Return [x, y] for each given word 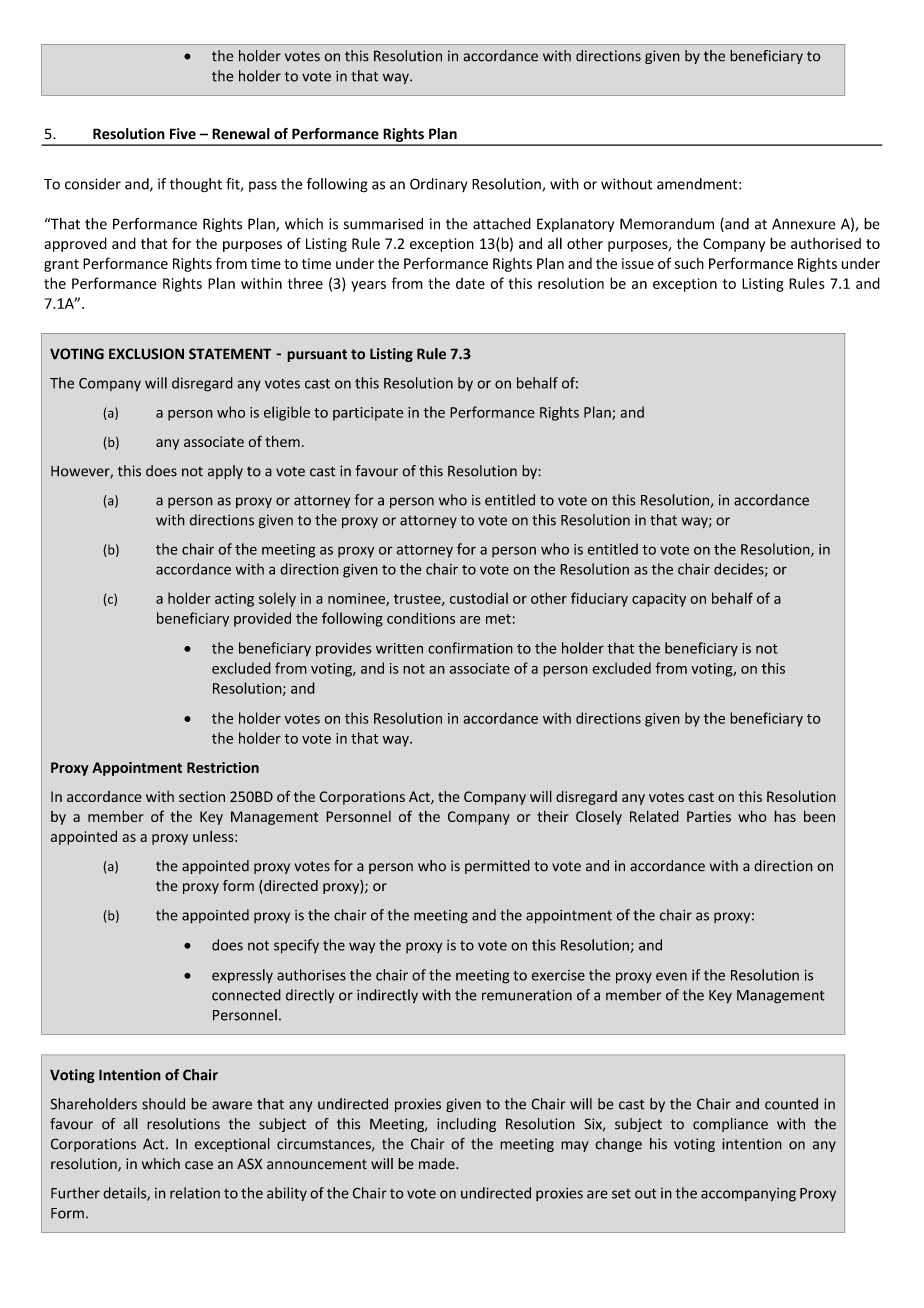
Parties [709, 816]
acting [234, 600]
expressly [242, 976]
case [199, 1165]
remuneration [527, 995]
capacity [659, 600]
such [689, 263]
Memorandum [667, 224]
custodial [479, 598]
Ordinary [439, 185]
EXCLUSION [146, 354]
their [553, 816]
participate [368, 414]
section [202, 796]
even [671, 976]
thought [196, 185]
